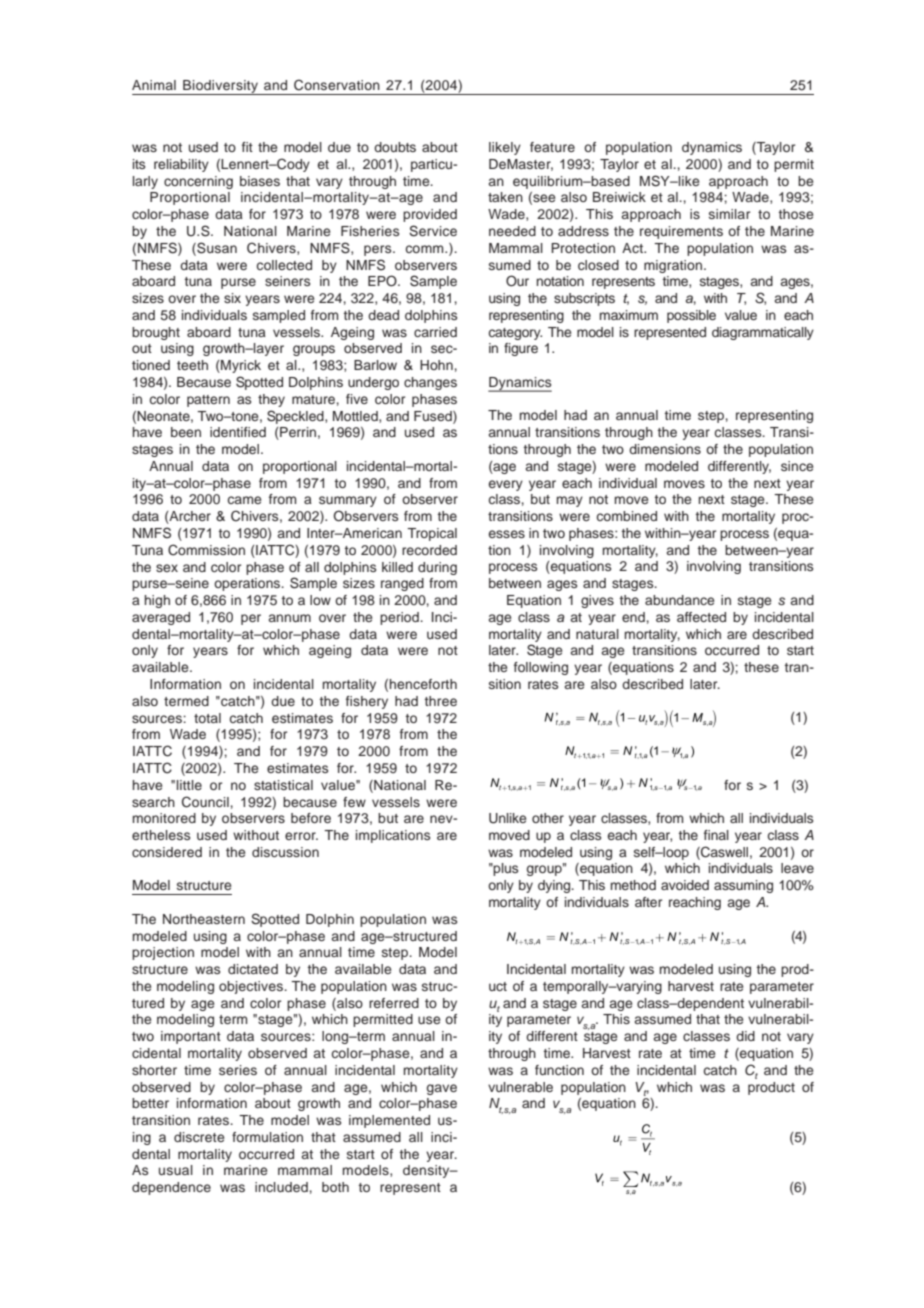 This screenshot has width=924, height=1308. Describe the element at coordinates (199, 1137) in the screenshot. I see `discrete` at that location.
